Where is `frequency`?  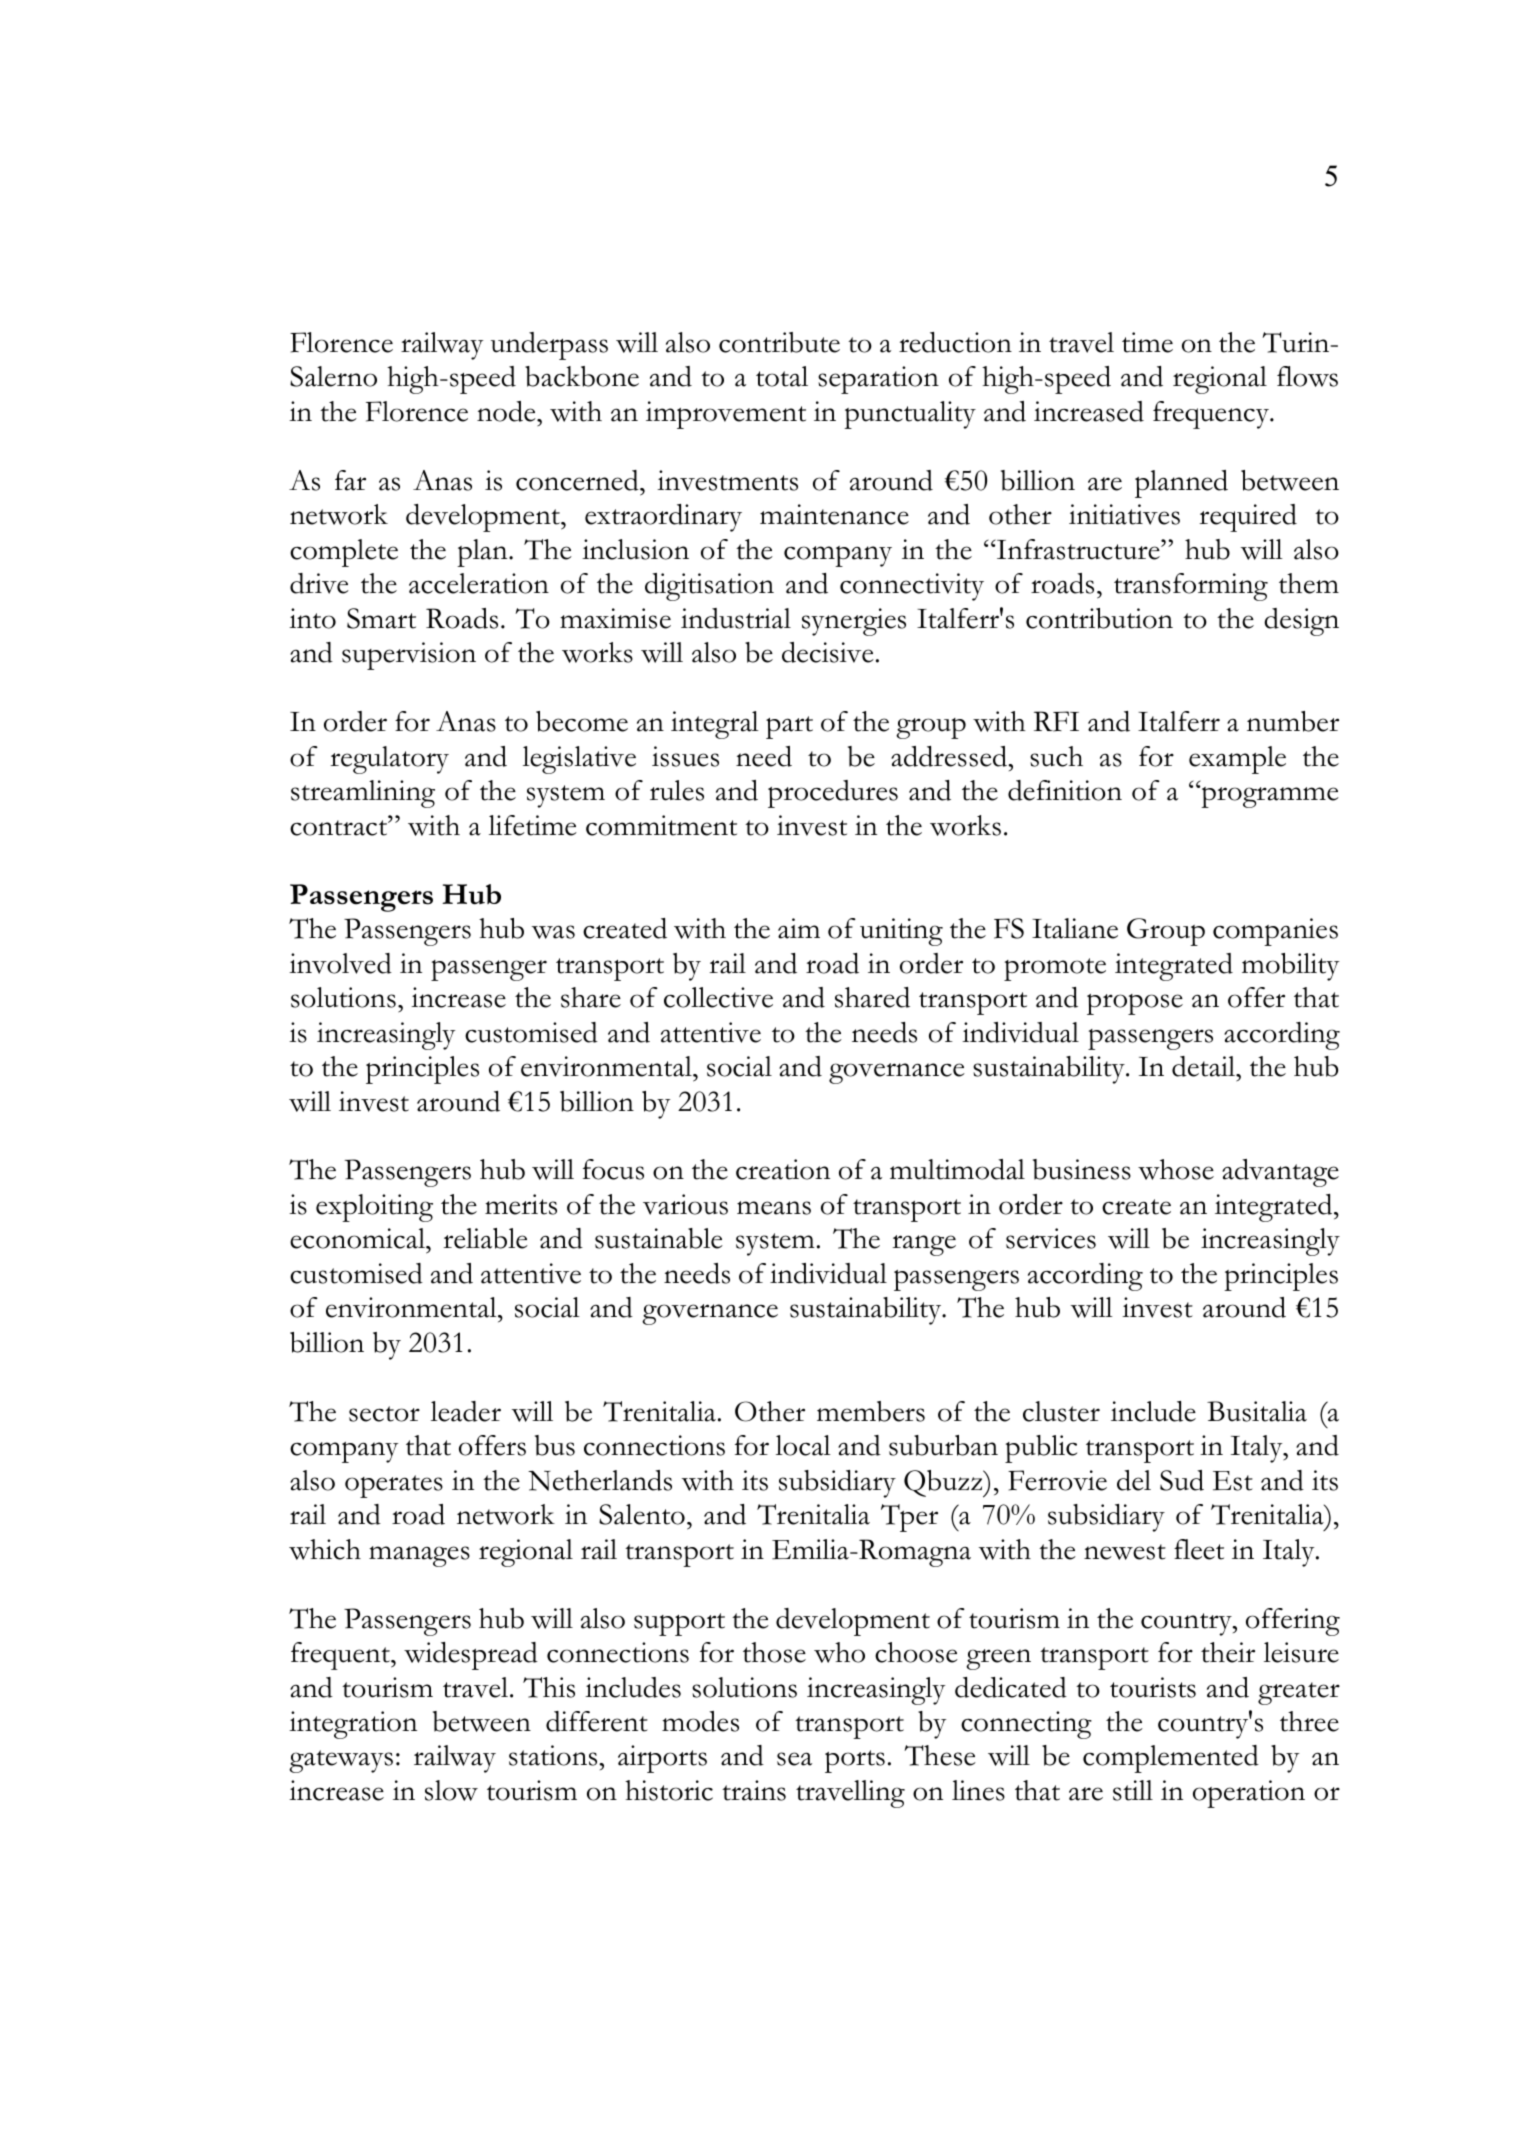 frequency is located at coordinates (1212, 415).
